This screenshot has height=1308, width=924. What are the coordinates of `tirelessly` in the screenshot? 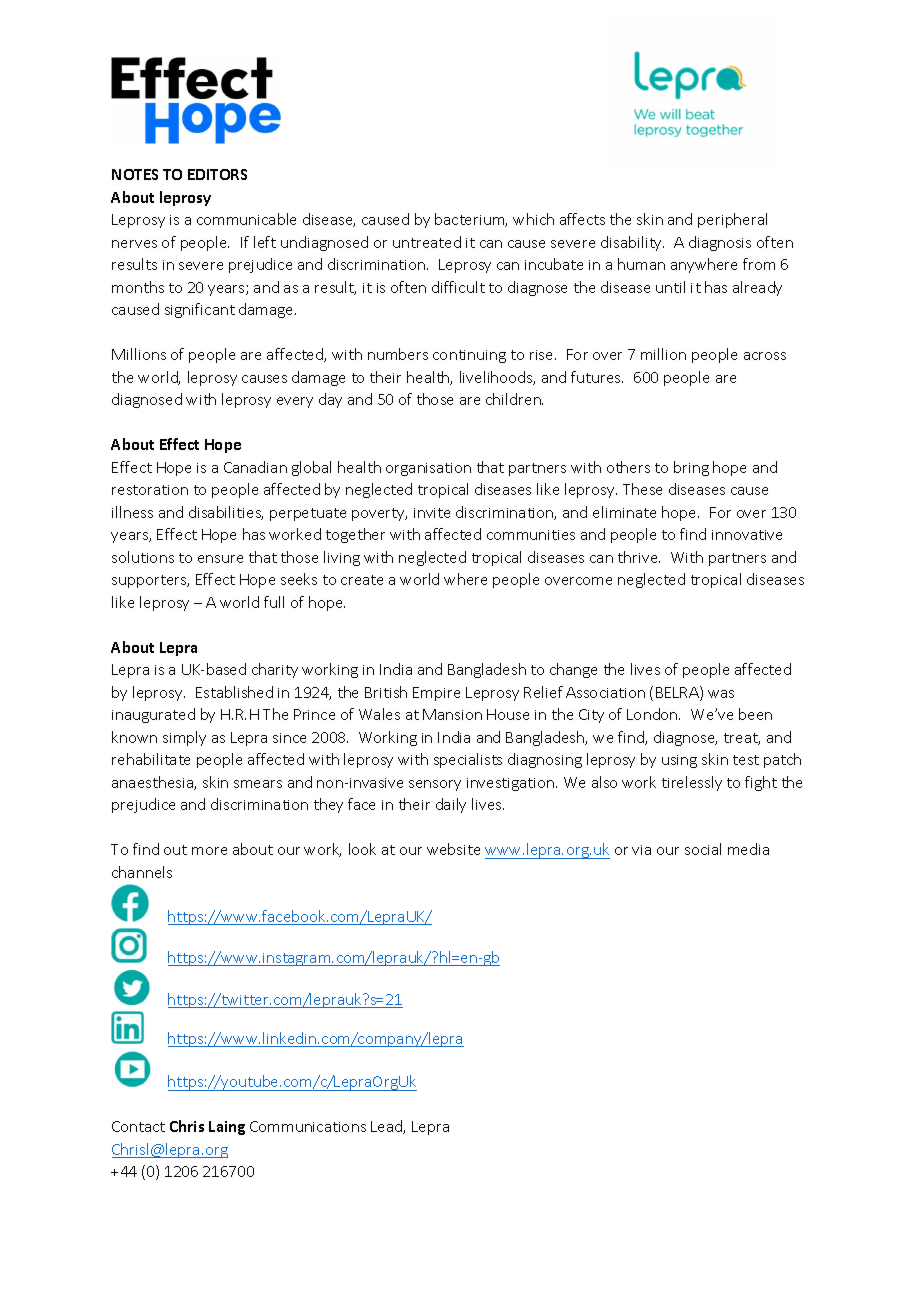 It's located at (692, 783).
